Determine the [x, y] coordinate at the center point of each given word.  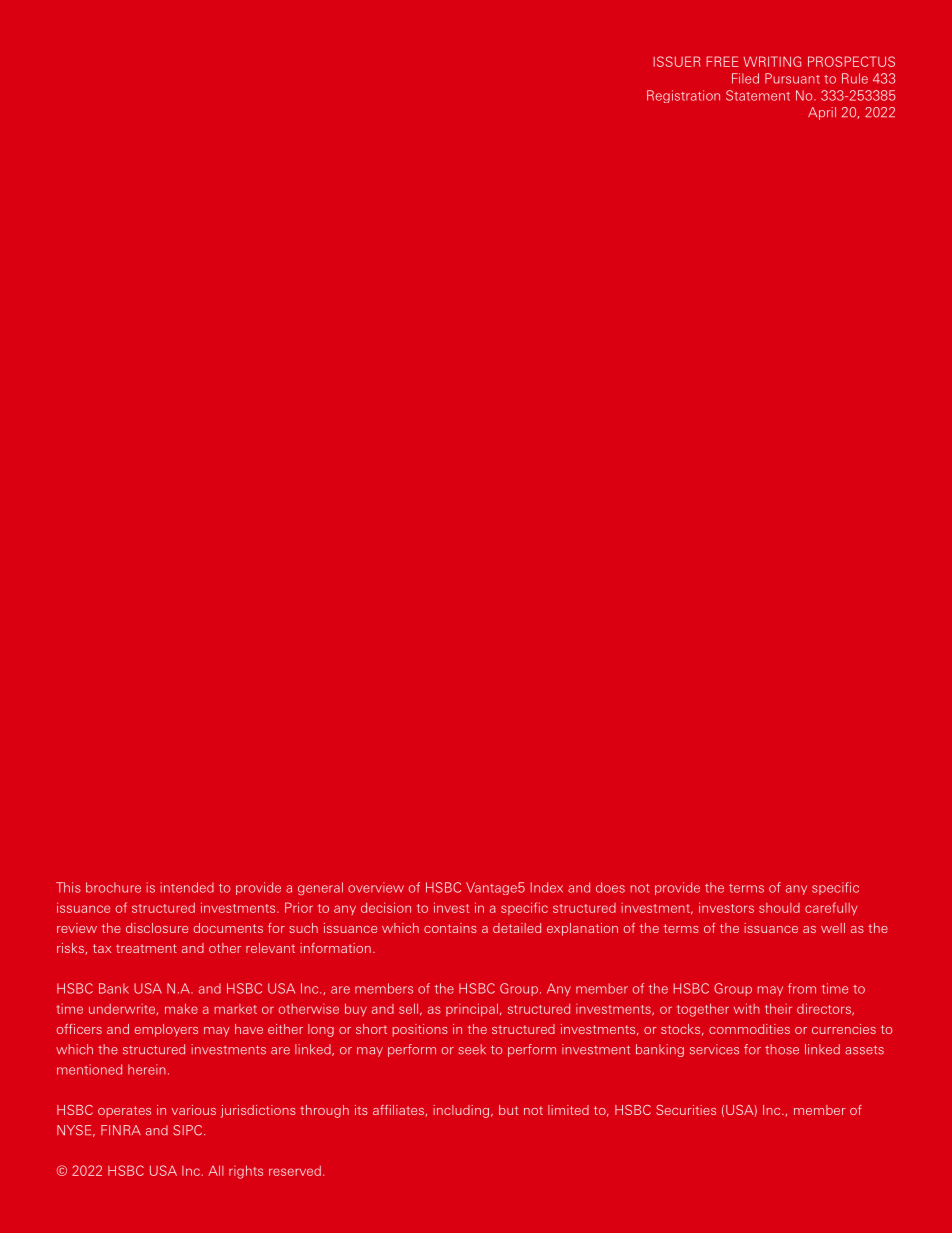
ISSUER [677, 61]
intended [187, 887]
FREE [722, 61]
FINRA [121, 1130]
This [68, 887]
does [610, 887]
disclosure [157, 928]
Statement [758, 95]
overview [376, 887]
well [833, 928]
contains [450, 928]
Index [546, 887]
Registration [683, 96]
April [822, 113]
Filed [745, 78]
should [779, 908]
